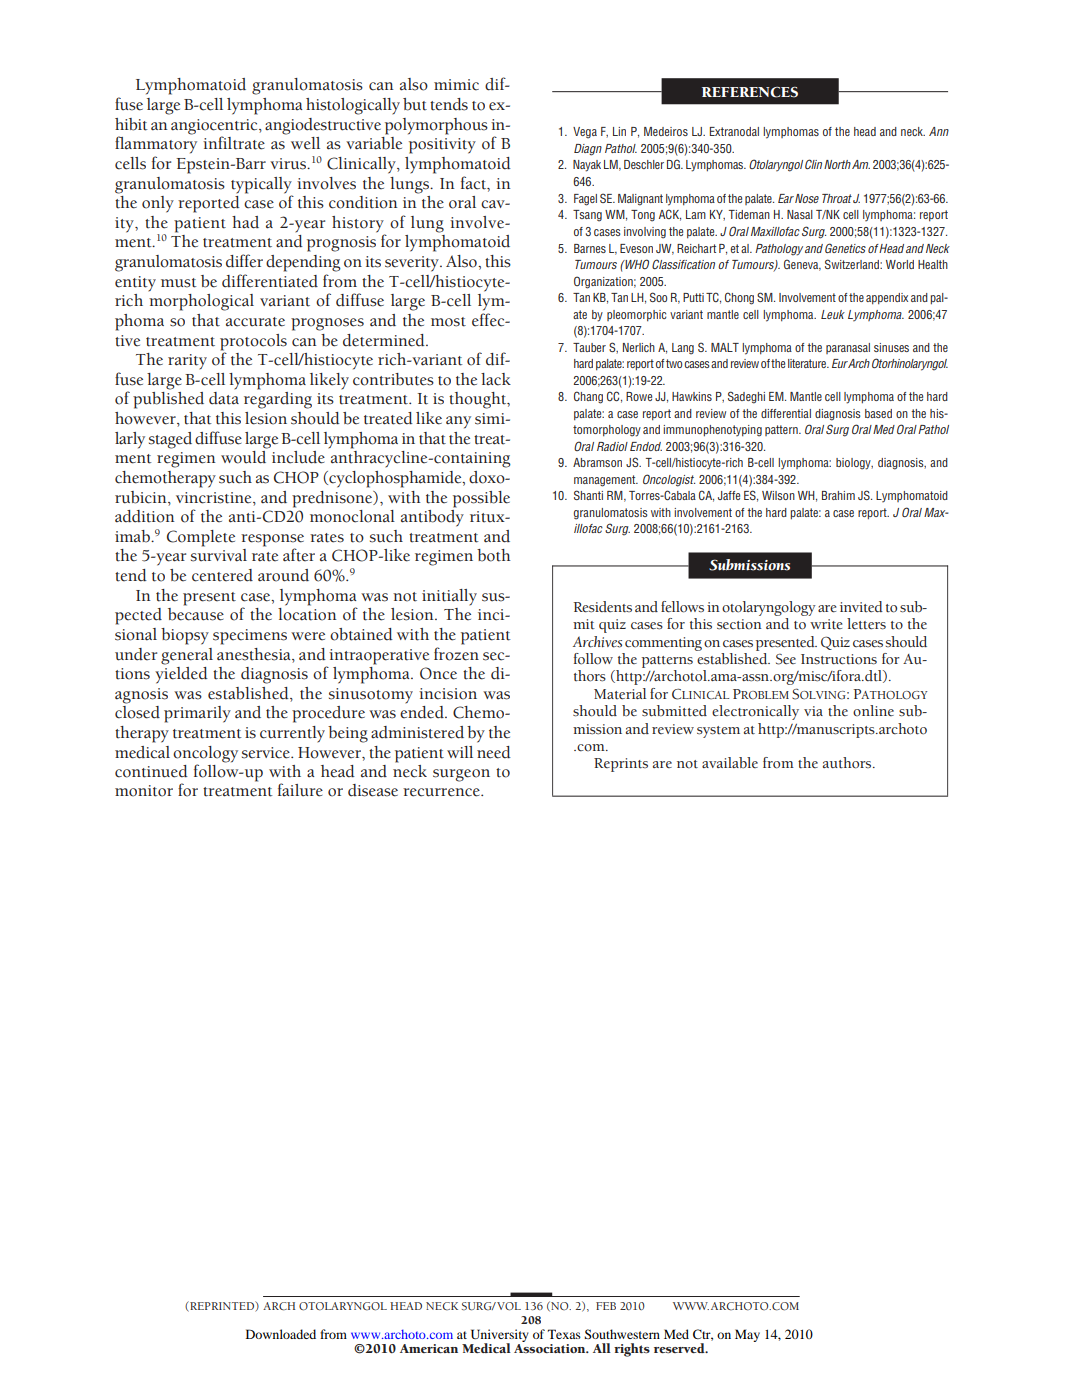 The height and width of the document is (1379, 1065). What do you see at coordinates (281, 1334) in the document?
I see `Downloaded` at bounding box center [281, 1334].
